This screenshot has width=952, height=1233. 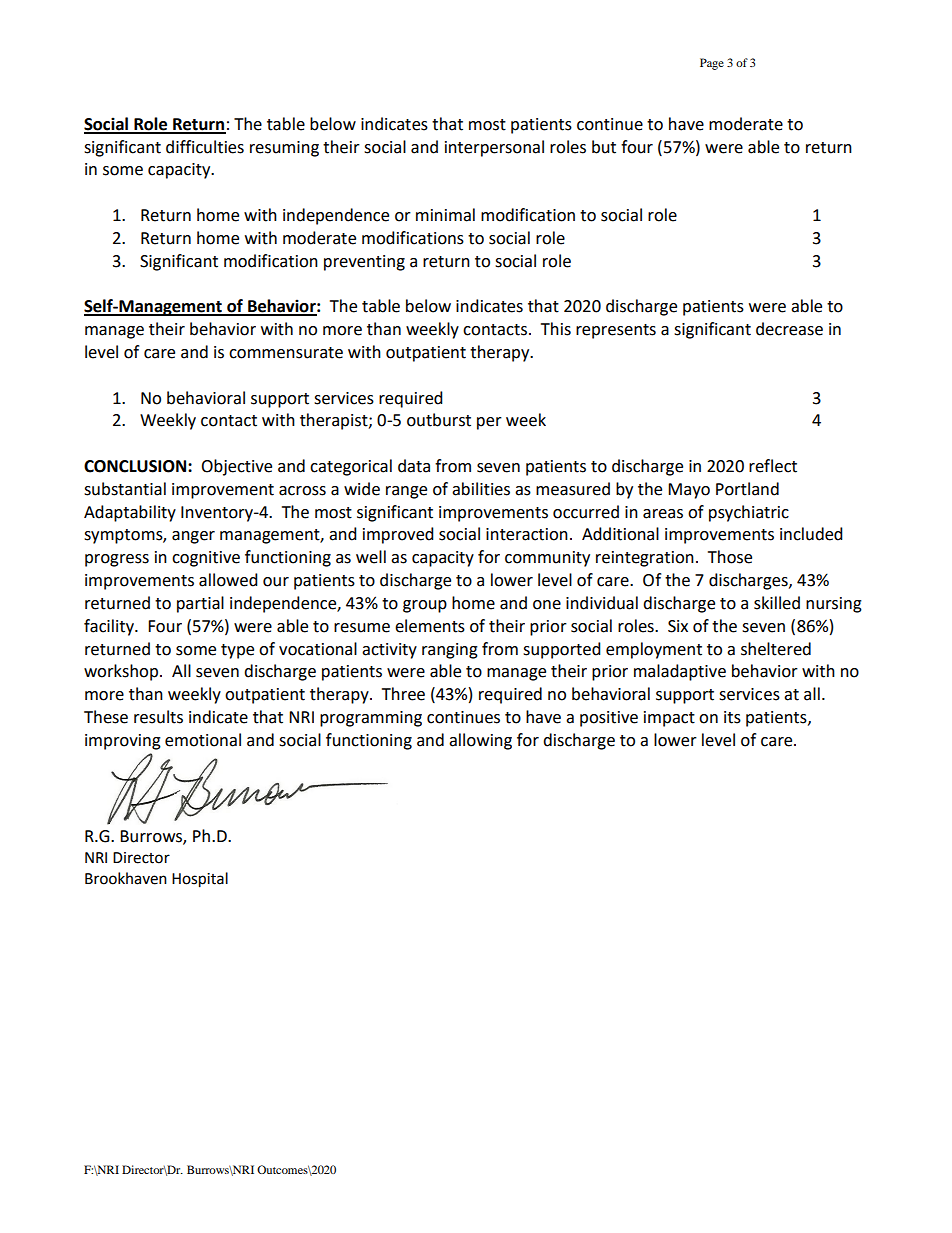 I want to click on allowing, so click(x=480, y=741).
